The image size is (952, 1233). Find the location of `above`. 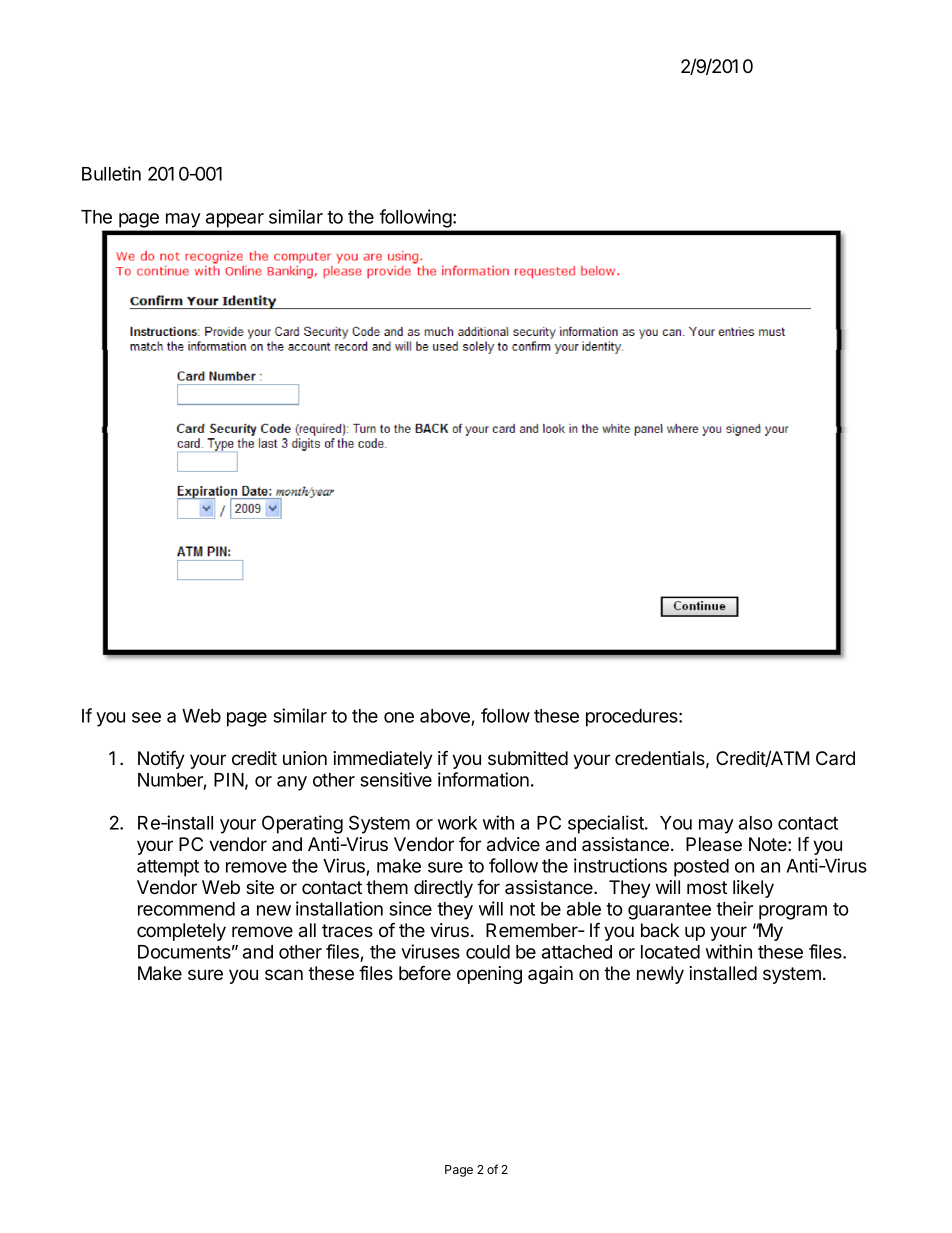

above is located at coordinates (445, 716).
